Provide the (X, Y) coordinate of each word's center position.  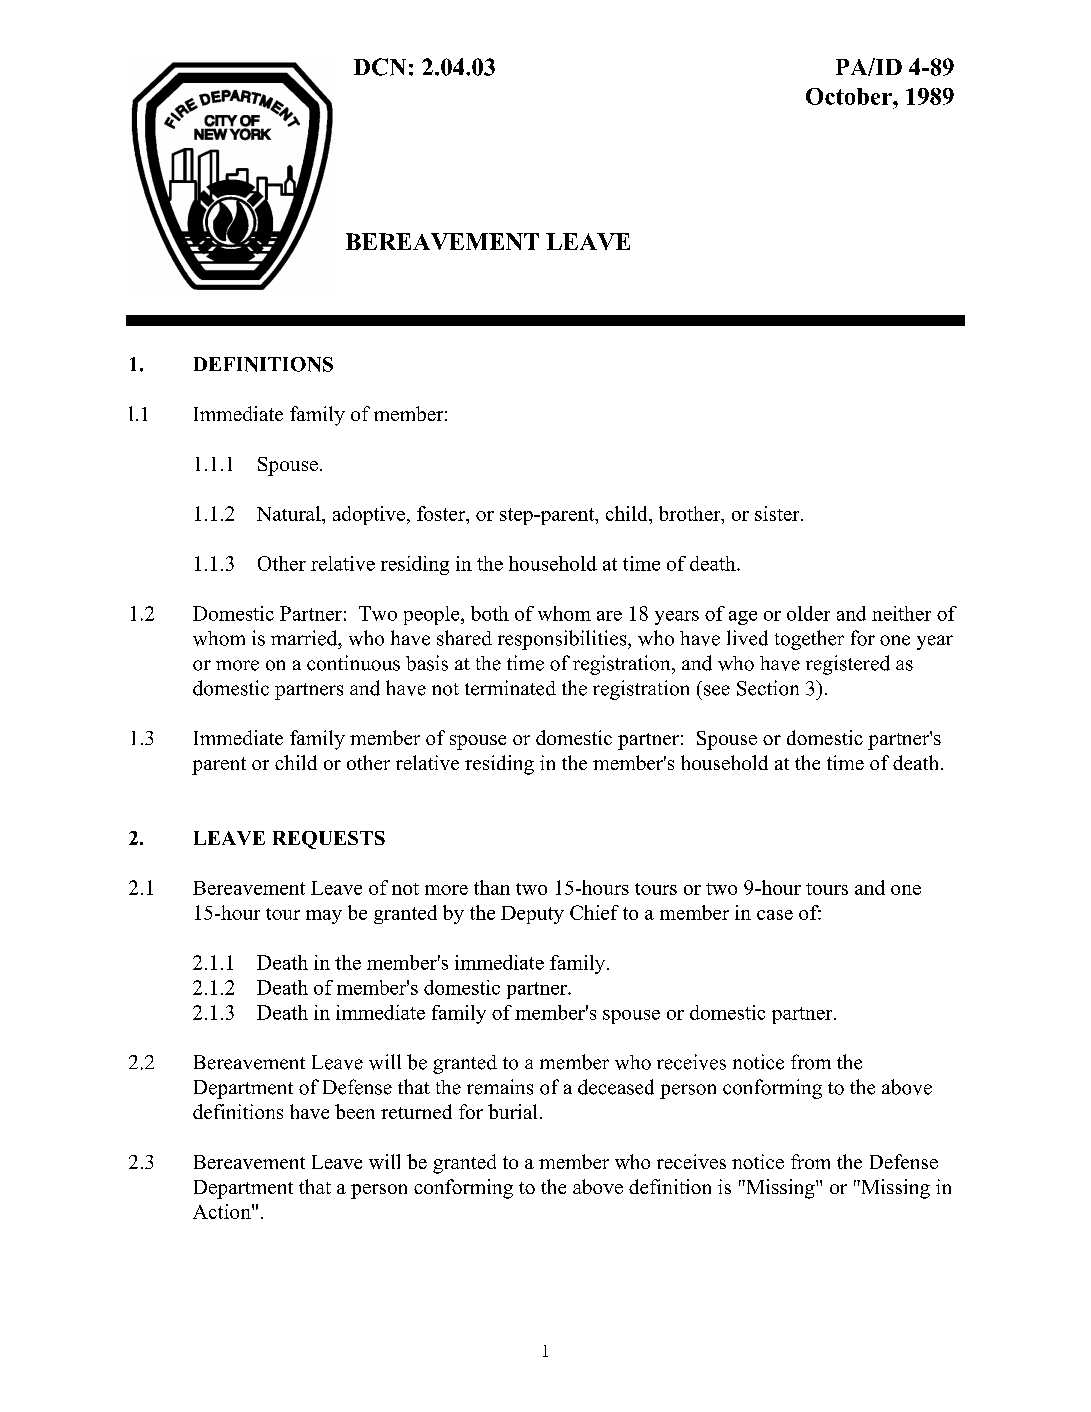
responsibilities (563, 640)
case (775, 915)
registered (848, 665)
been (355, 1111)
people (433, 615)
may (324, 917)
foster (442, 513)
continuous (353, 663)
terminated (510, 688)
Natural (290, 513)
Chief (594, 912)
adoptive (369, 515)
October (850, 96)
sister (778, 513)
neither (901, 613)
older (808, 613)
